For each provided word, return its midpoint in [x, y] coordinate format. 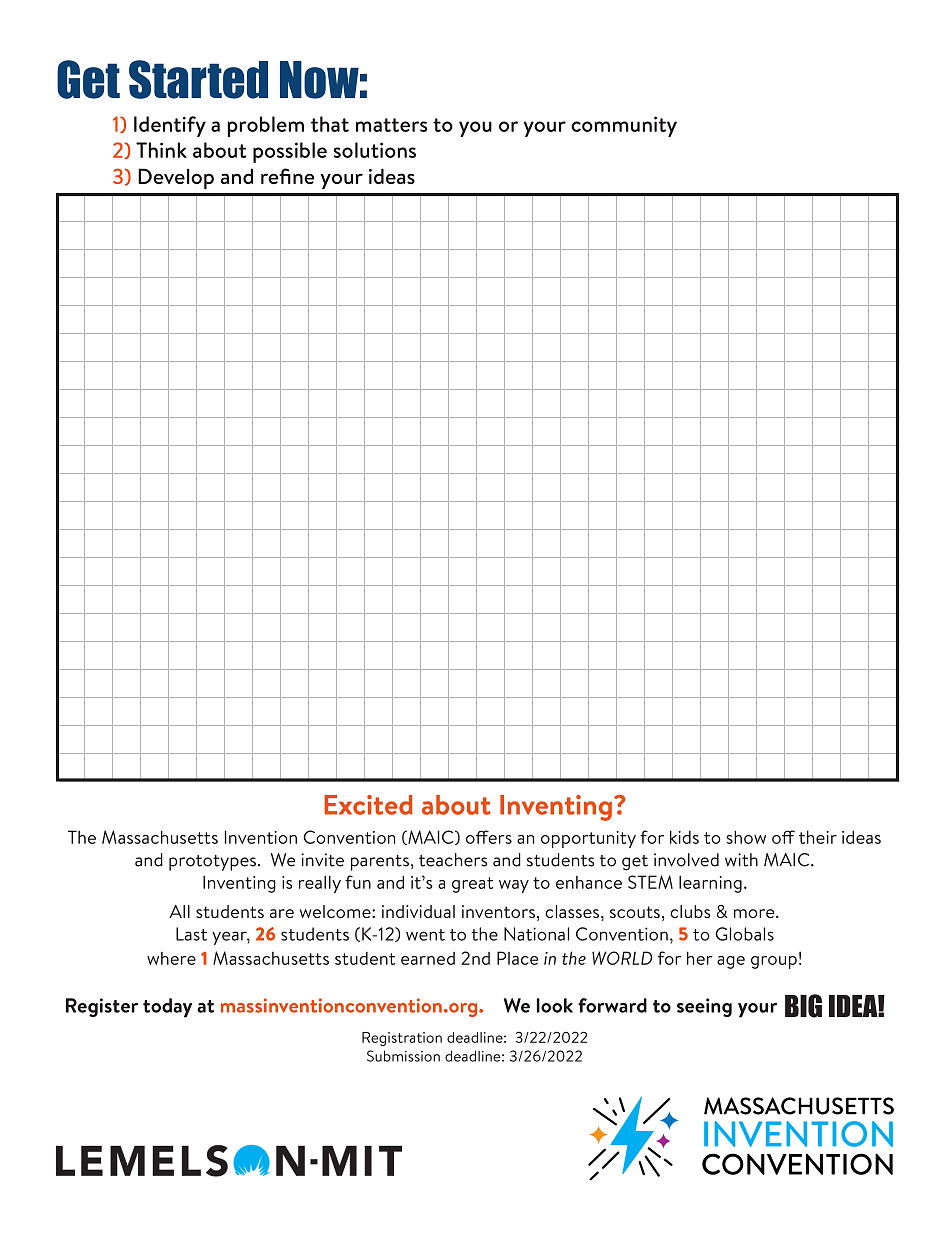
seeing [704, 1007]
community [624, 126]
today [167, 1008]
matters [391, 125]
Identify [170, 126]
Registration [402, 1039]
